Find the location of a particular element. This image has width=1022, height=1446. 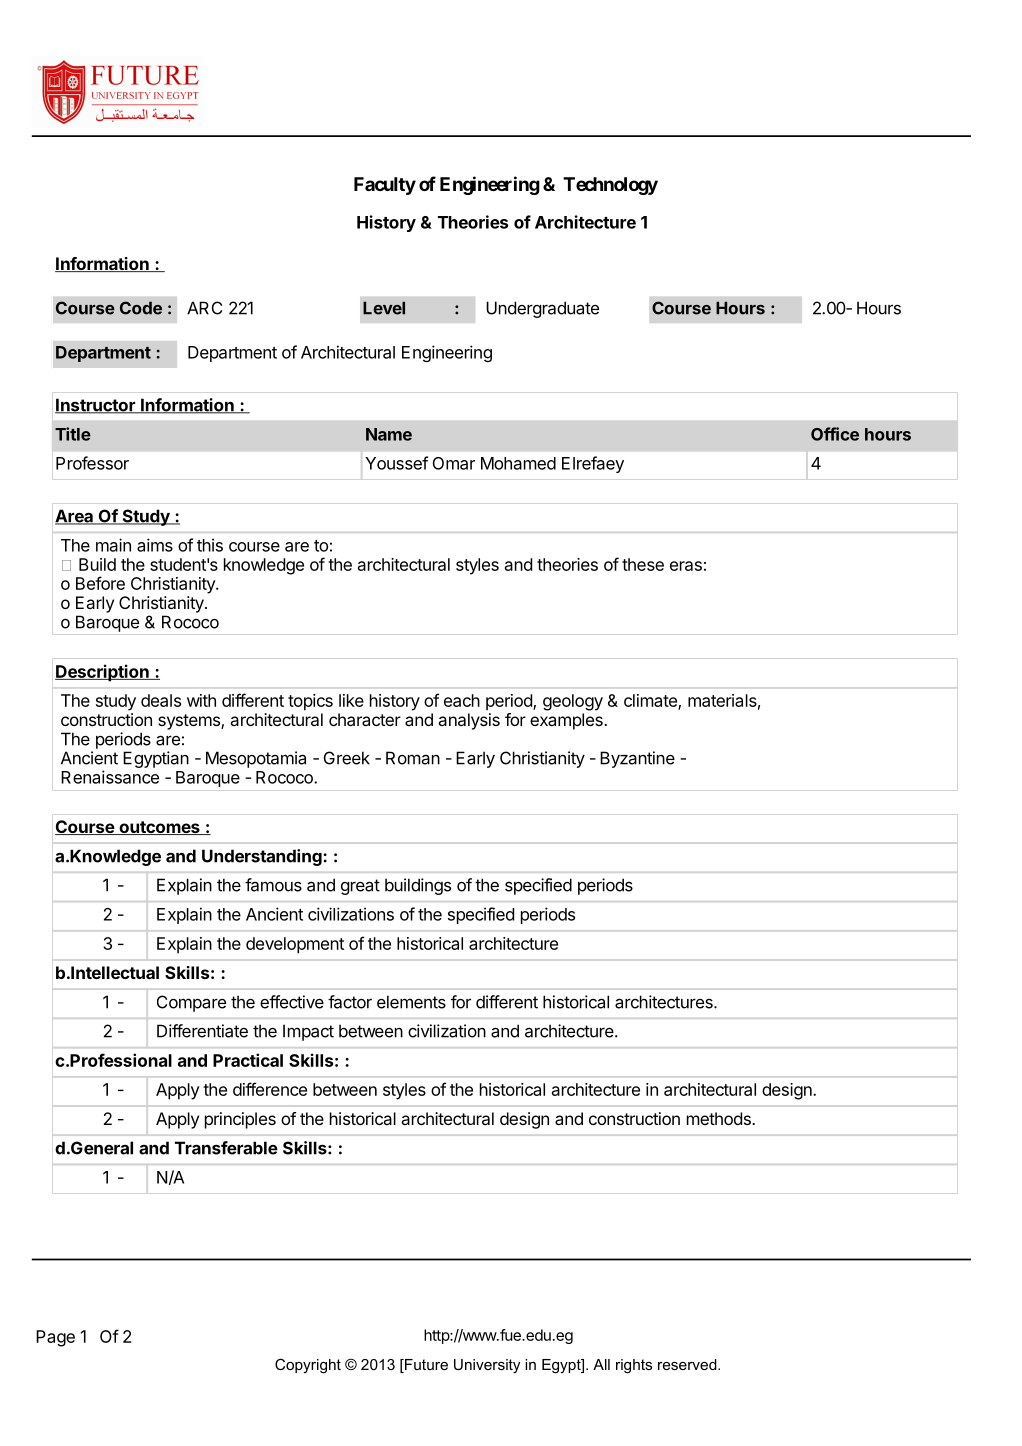

Future is located at coordinates (425, 1366).
